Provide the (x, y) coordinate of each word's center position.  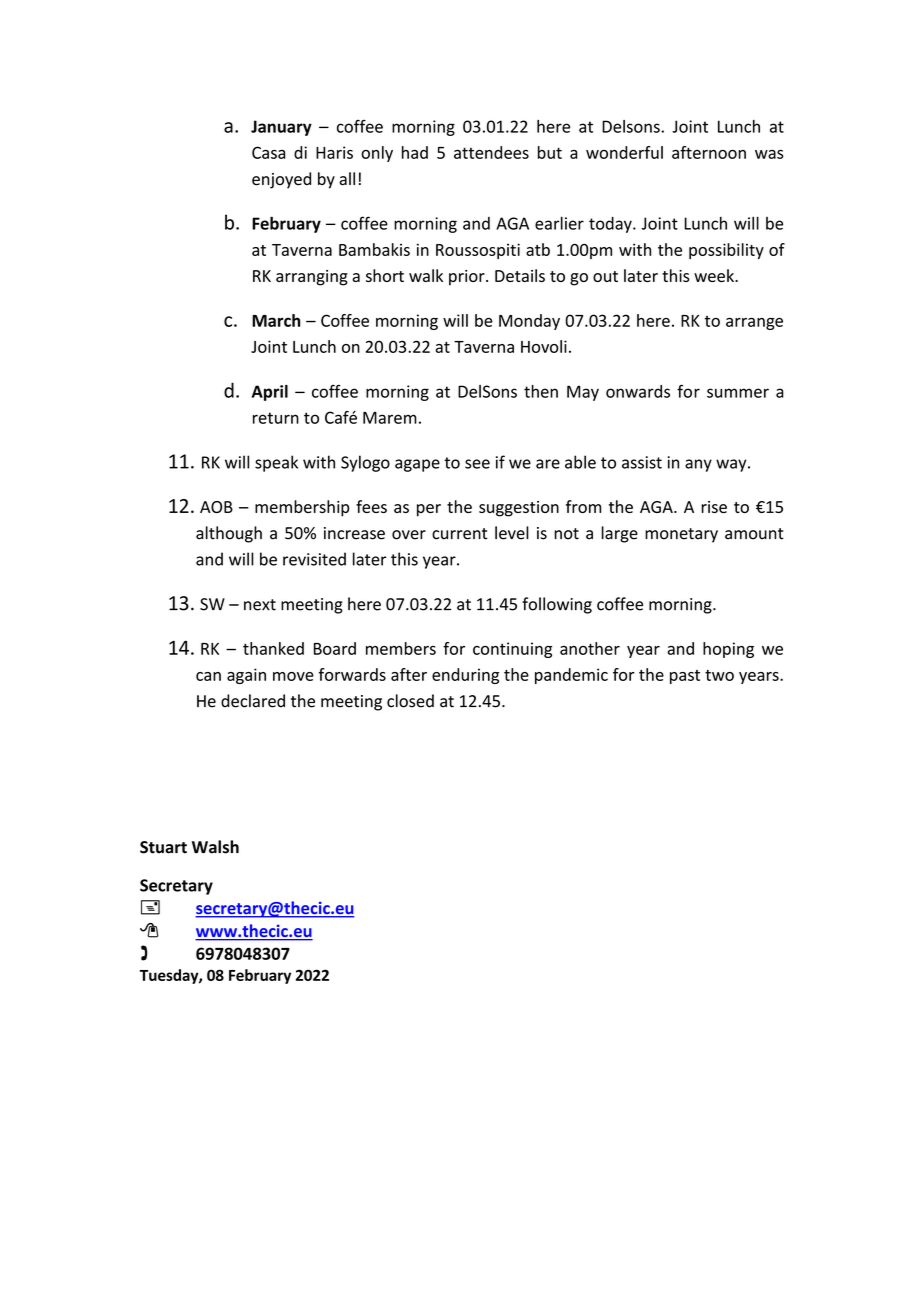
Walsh (215, 847)
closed (410, 701)
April (270, 393)
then (541, 391)
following (557, 605)
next (260, 605)
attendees (491, 152)
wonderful (624, 152)
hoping (728, 650)
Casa (268, 152)
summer (738, 393)
